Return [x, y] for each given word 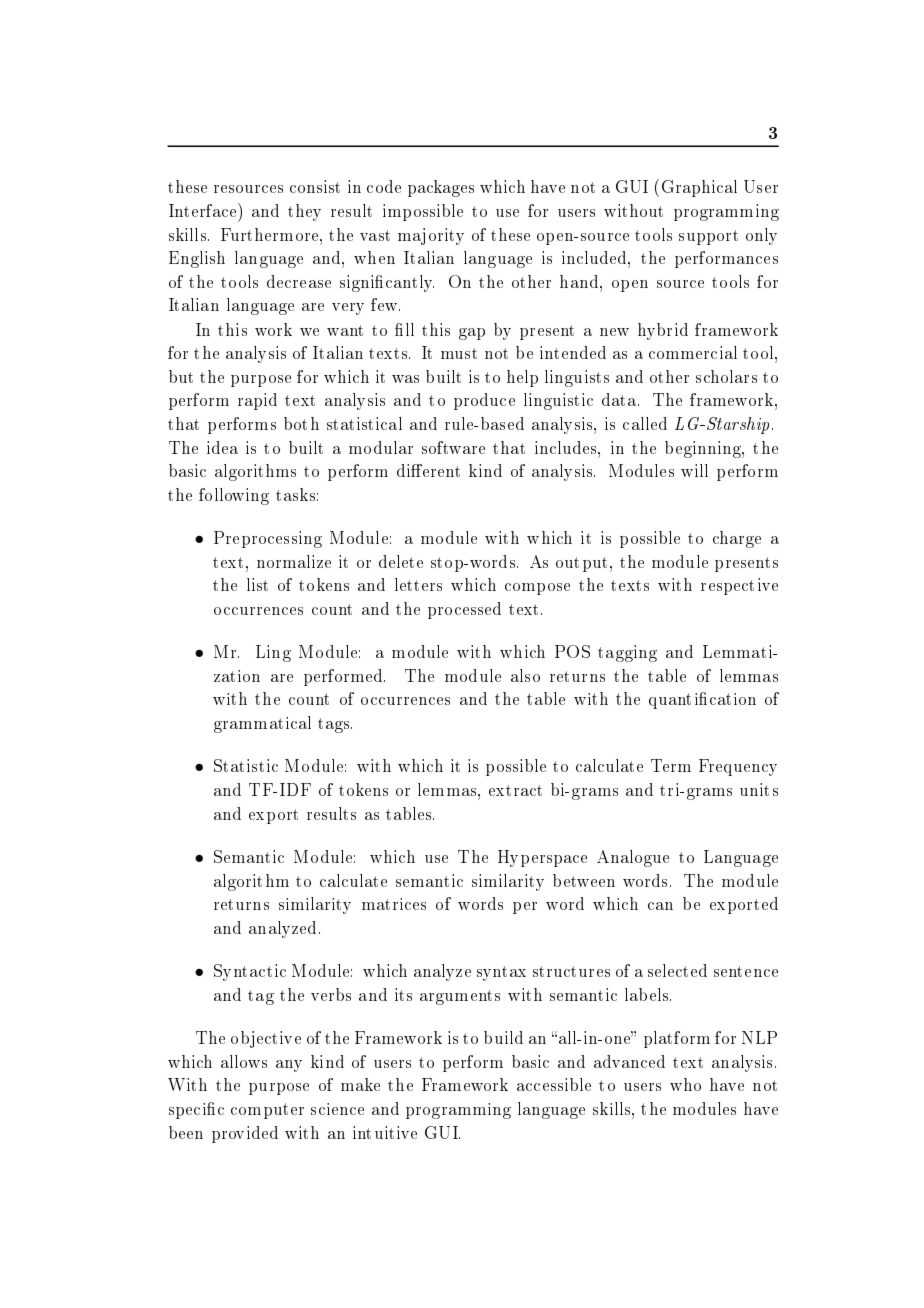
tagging [627, 653]
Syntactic [250, 972]
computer [267, 1111]
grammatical [262, 724]
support [708, 237]
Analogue [633, 858]
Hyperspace [542, 858]
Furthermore [271, 234]
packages [441, 188]
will [694, 470]
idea [222, 447]
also [525, 675]
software [453, 447]
